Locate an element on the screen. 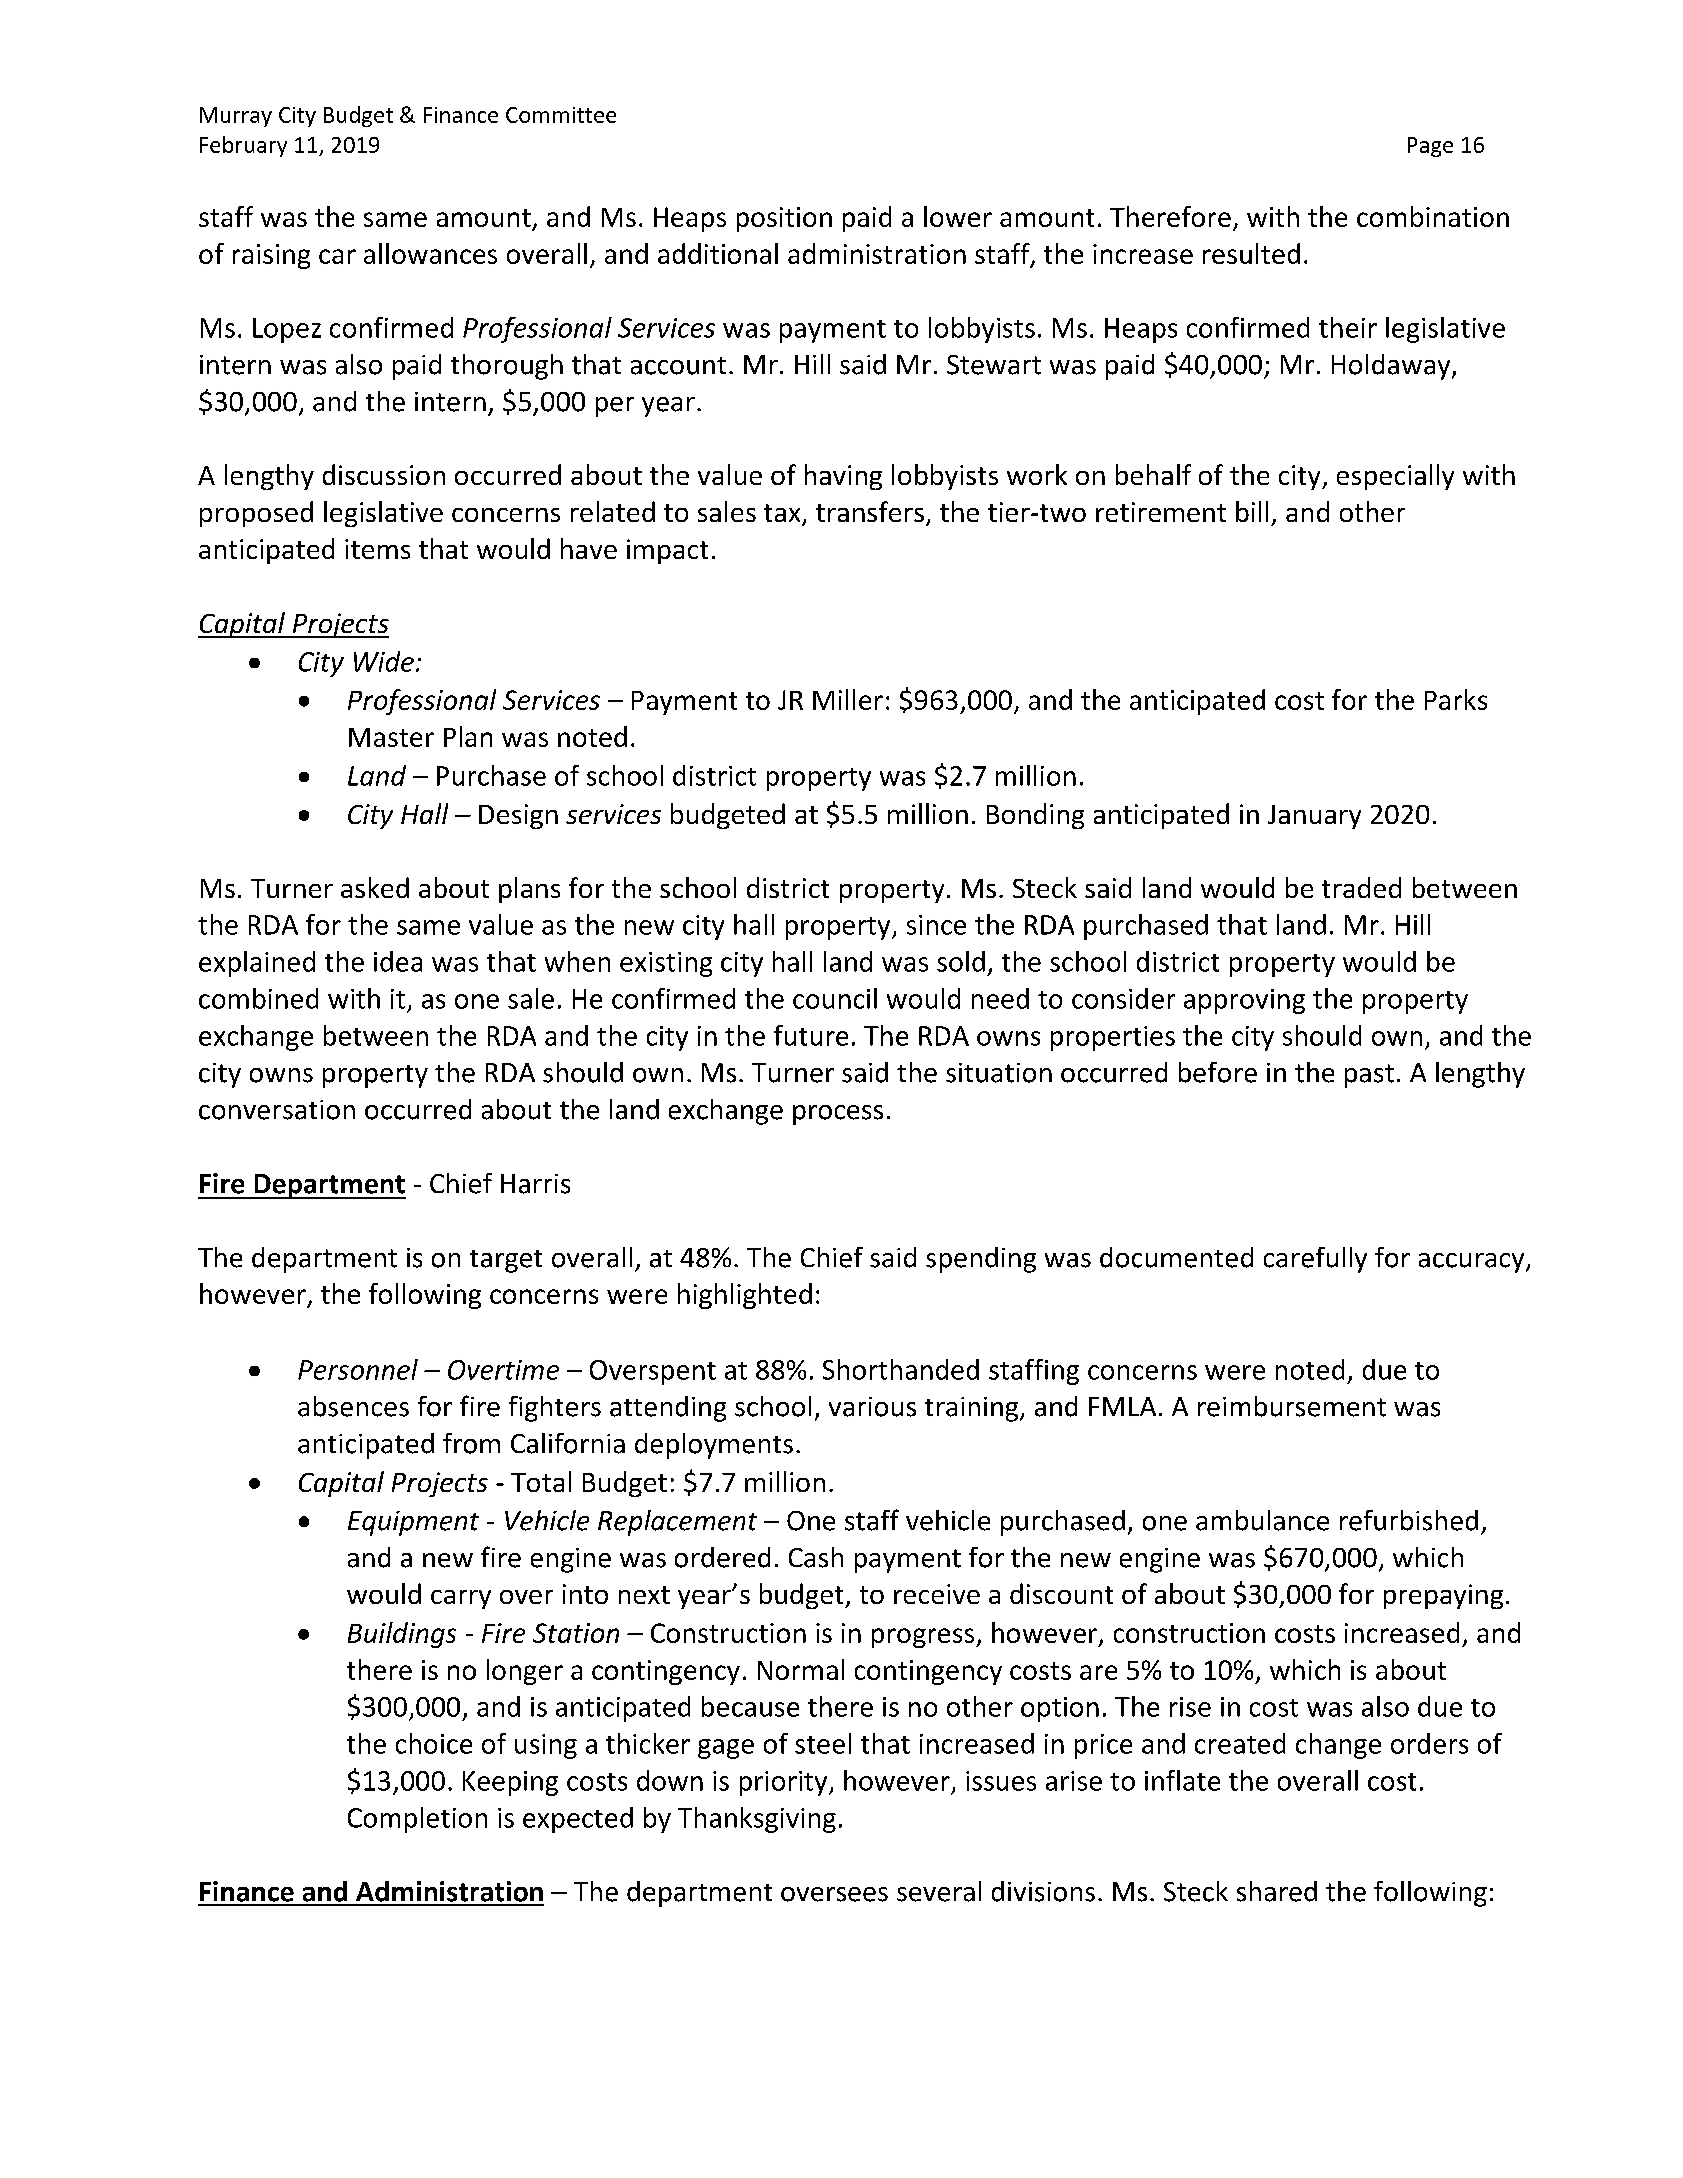 The width and height of the screenshot is (1683, 2178). Page is located at coordinates (1430, 147).
